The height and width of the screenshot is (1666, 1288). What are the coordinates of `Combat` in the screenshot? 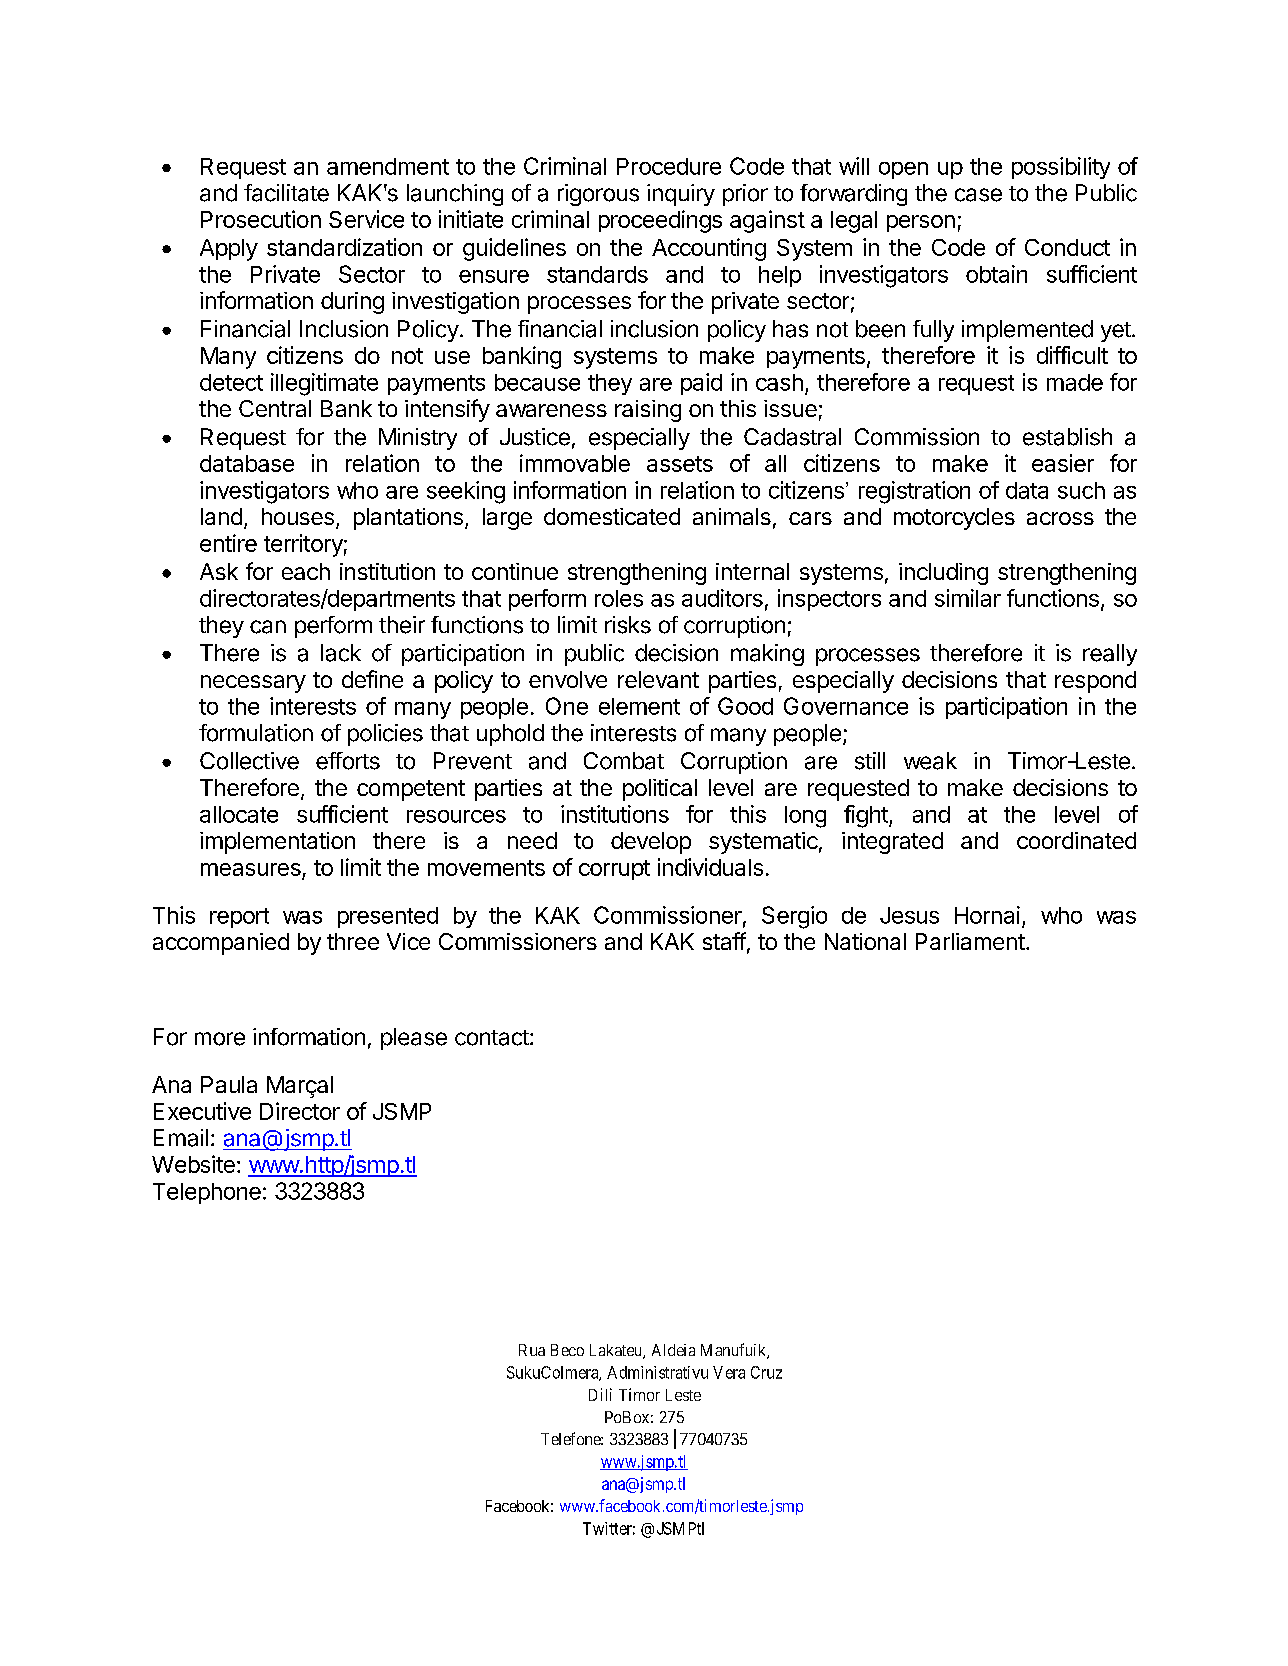 It's located at (624, 761).
